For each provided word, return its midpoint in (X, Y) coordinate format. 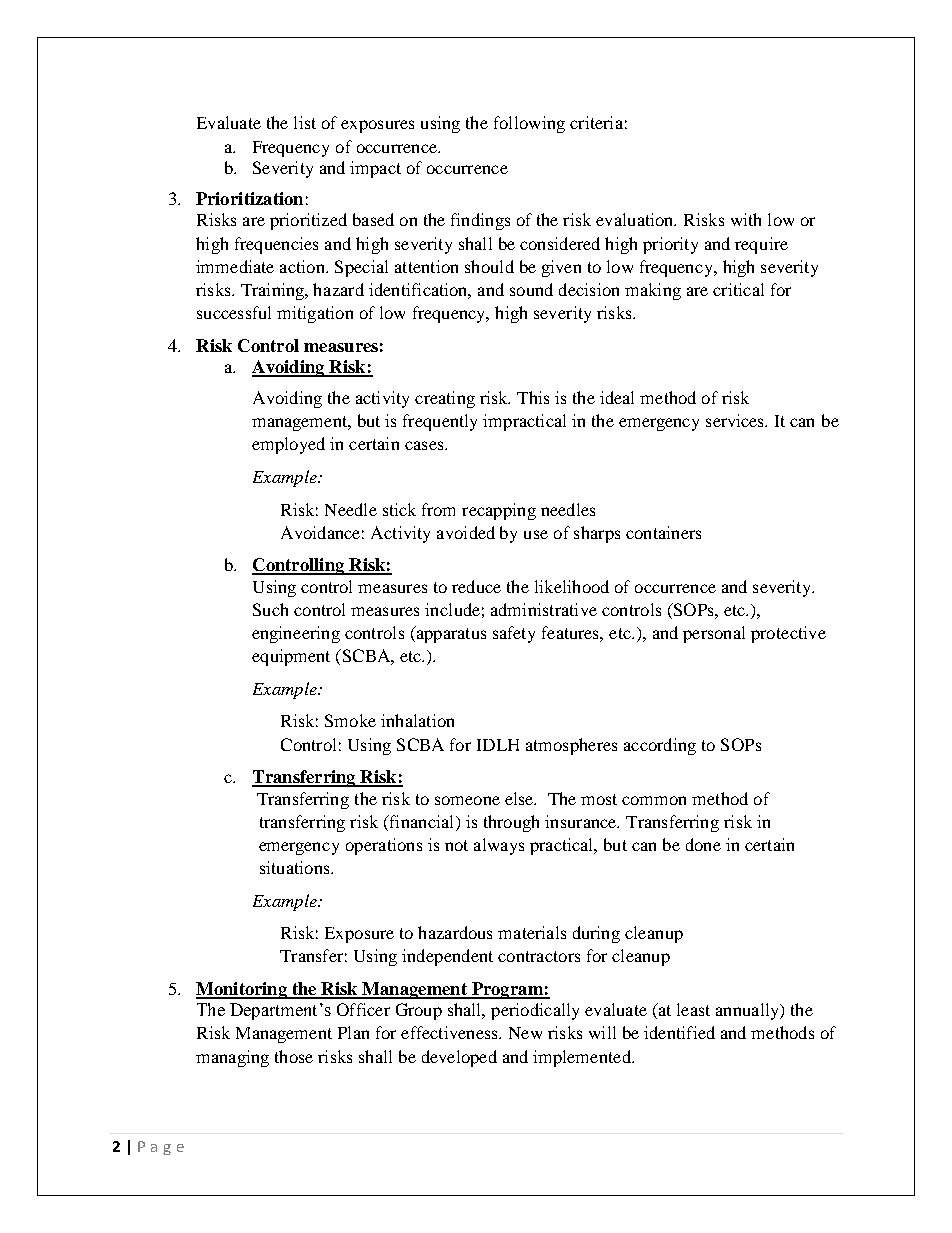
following (529, 124)
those (294, 1056)
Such (270, 609)
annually (749, 1011)
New (525, 1033)
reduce (476, 586)
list (305, 122)
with (746, 219)
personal (714, 634)
